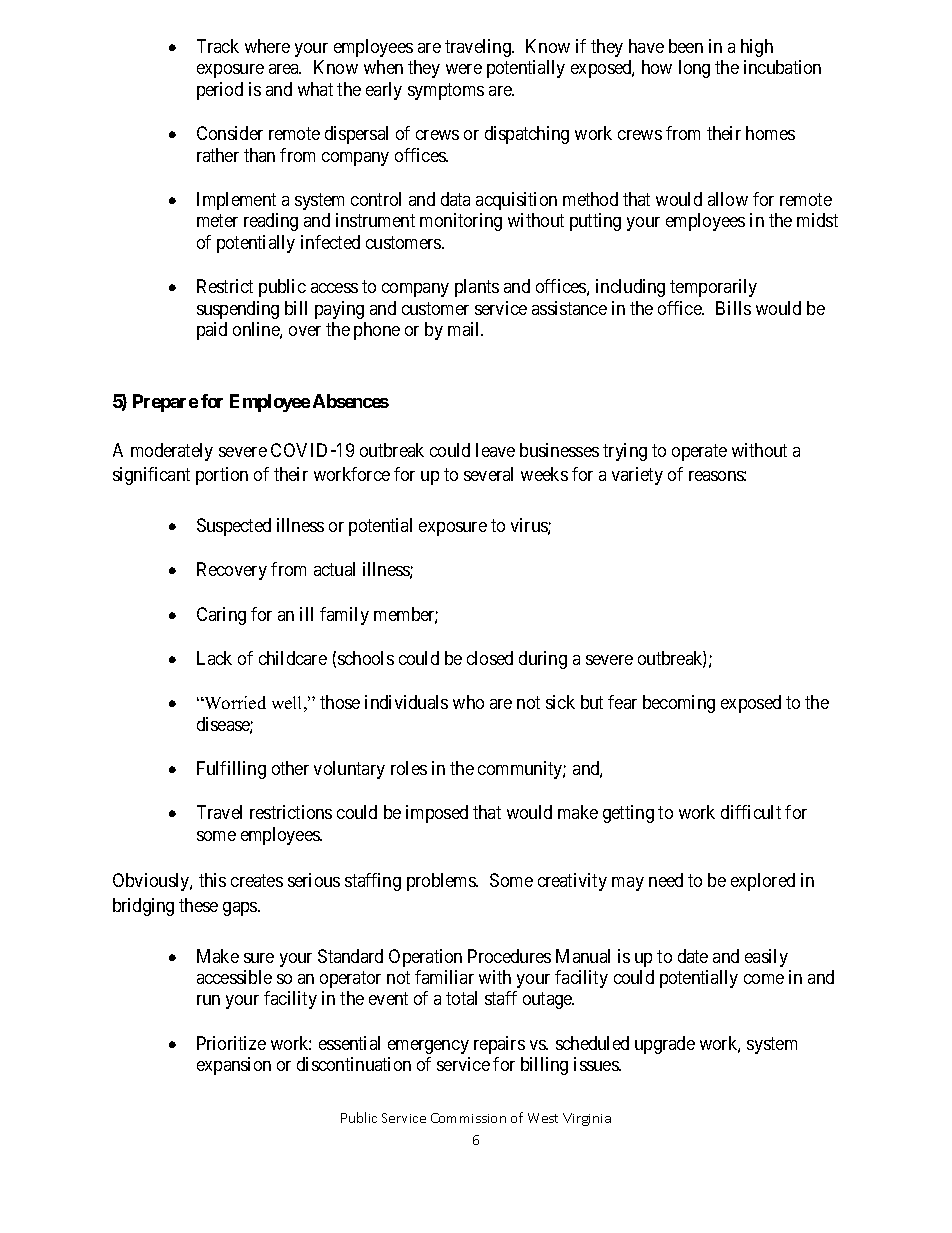 The height and width of the image is (1233, 952). What do you see at coordinates (490, 658) in the image?
I see `closed` at bounding box center [490, 658].
